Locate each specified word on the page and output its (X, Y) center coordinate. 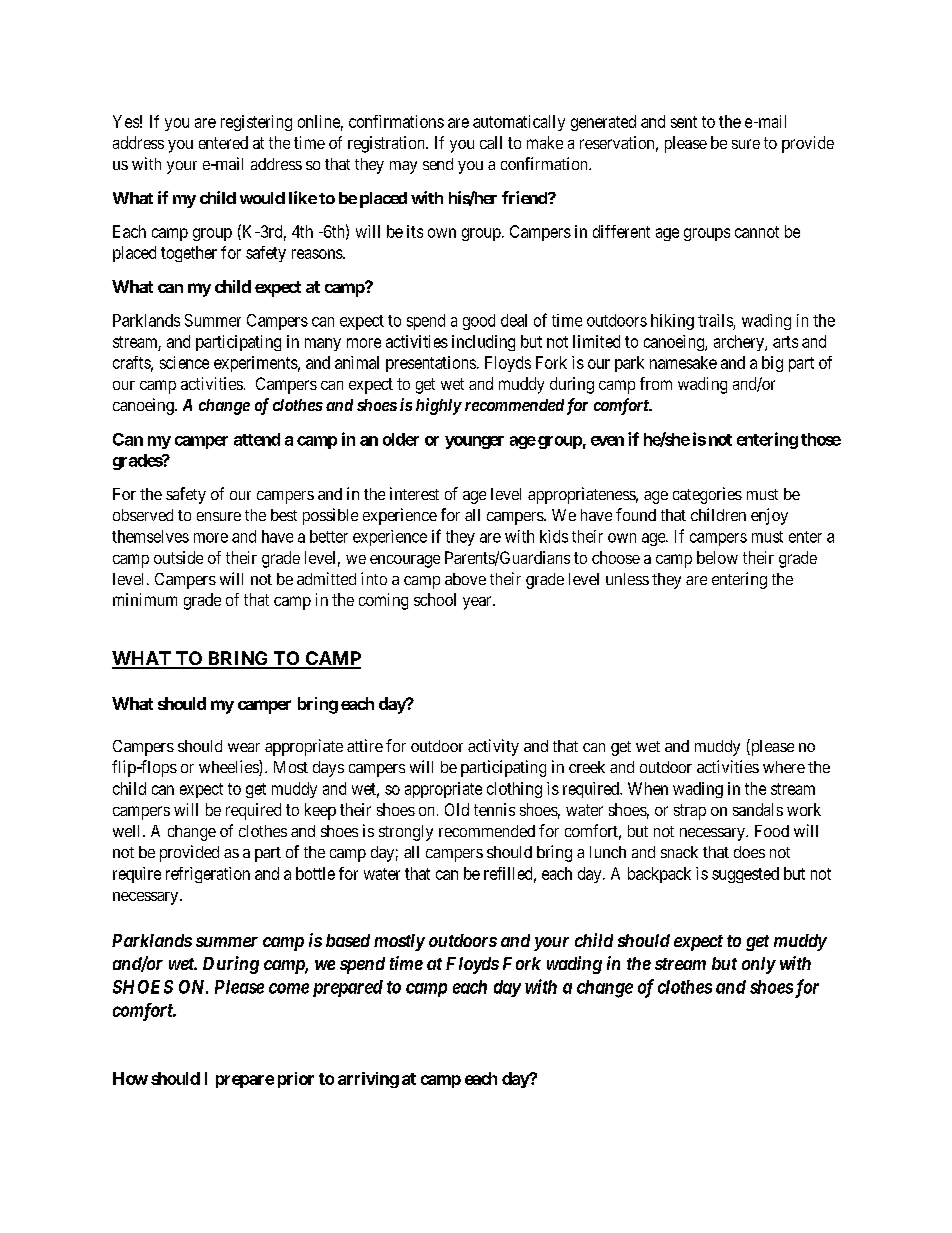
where (784, 767)
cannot (757, 232)
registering (256, 123)
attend (257, 439)
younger (474, 442)
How (130, 1078)
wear (244, 747)
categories (707, 495)
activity (493, 747)
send (438, 164)
